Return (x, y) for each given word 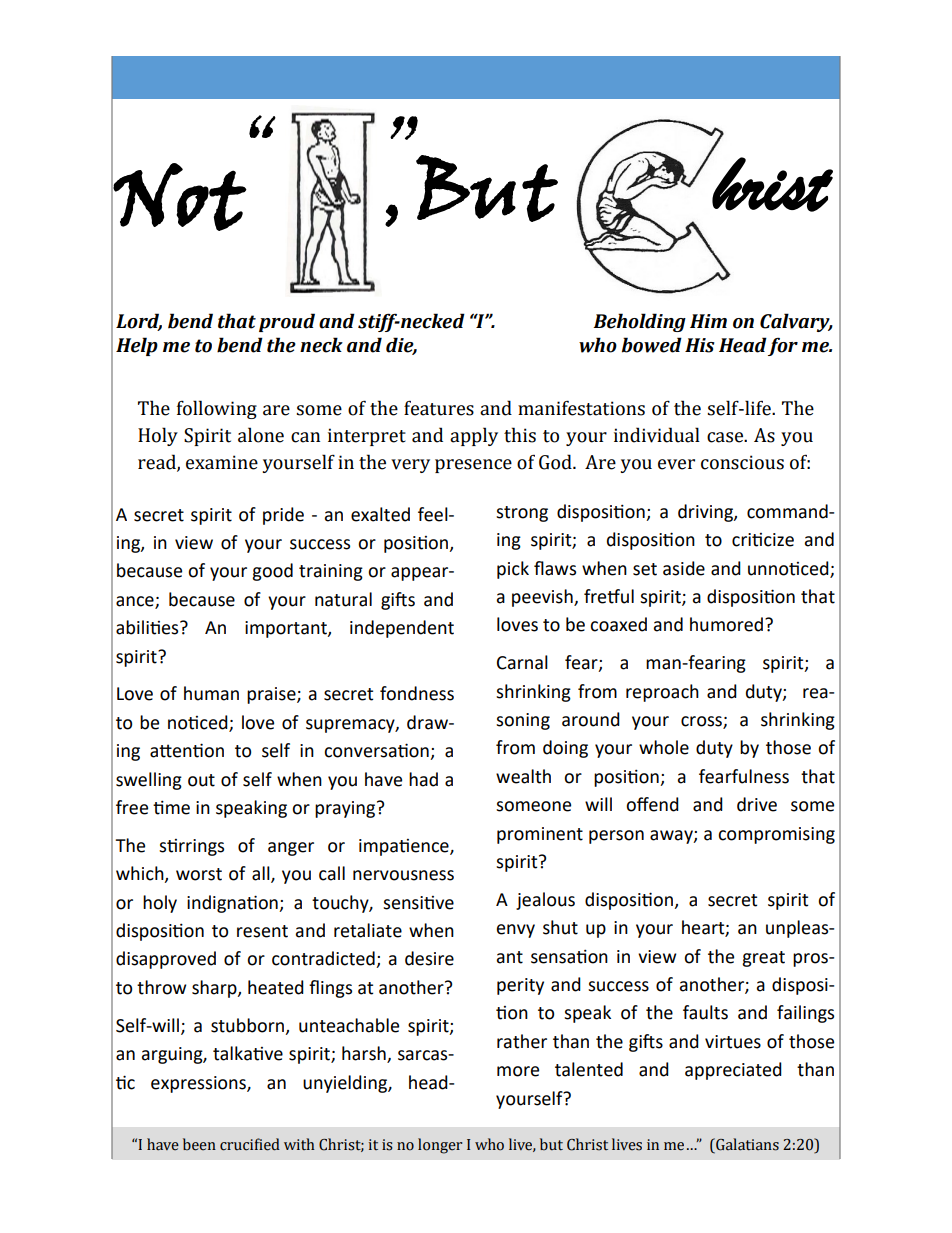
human (211, 693)
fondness (417, 693)
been (199, 1144)
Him (708, 321)
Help (137, 346)
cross (702, 722)
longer (440, 1146)
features (439, 408)
